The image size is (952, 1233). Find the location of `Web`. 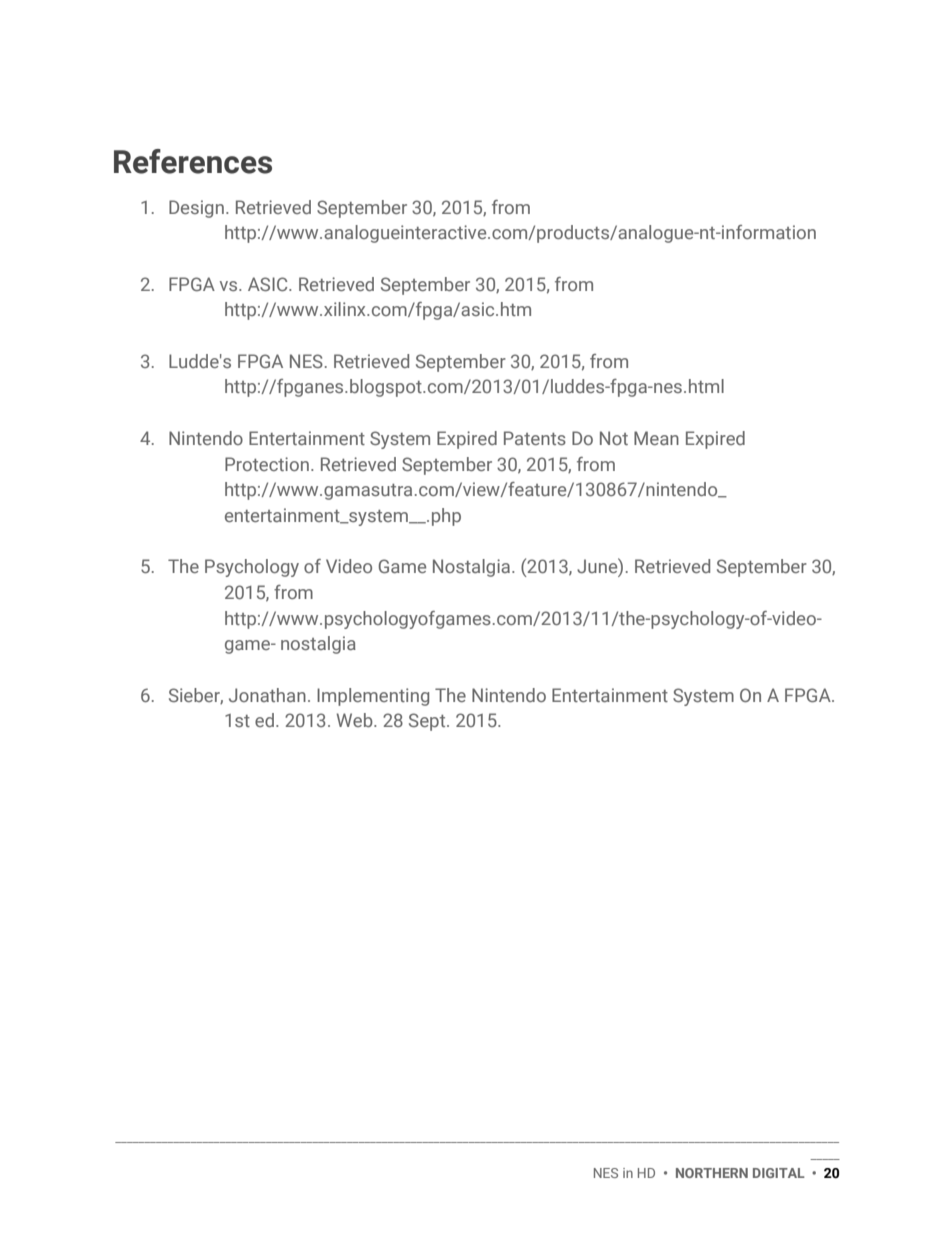

Web is located at coordinates (356, 720).
